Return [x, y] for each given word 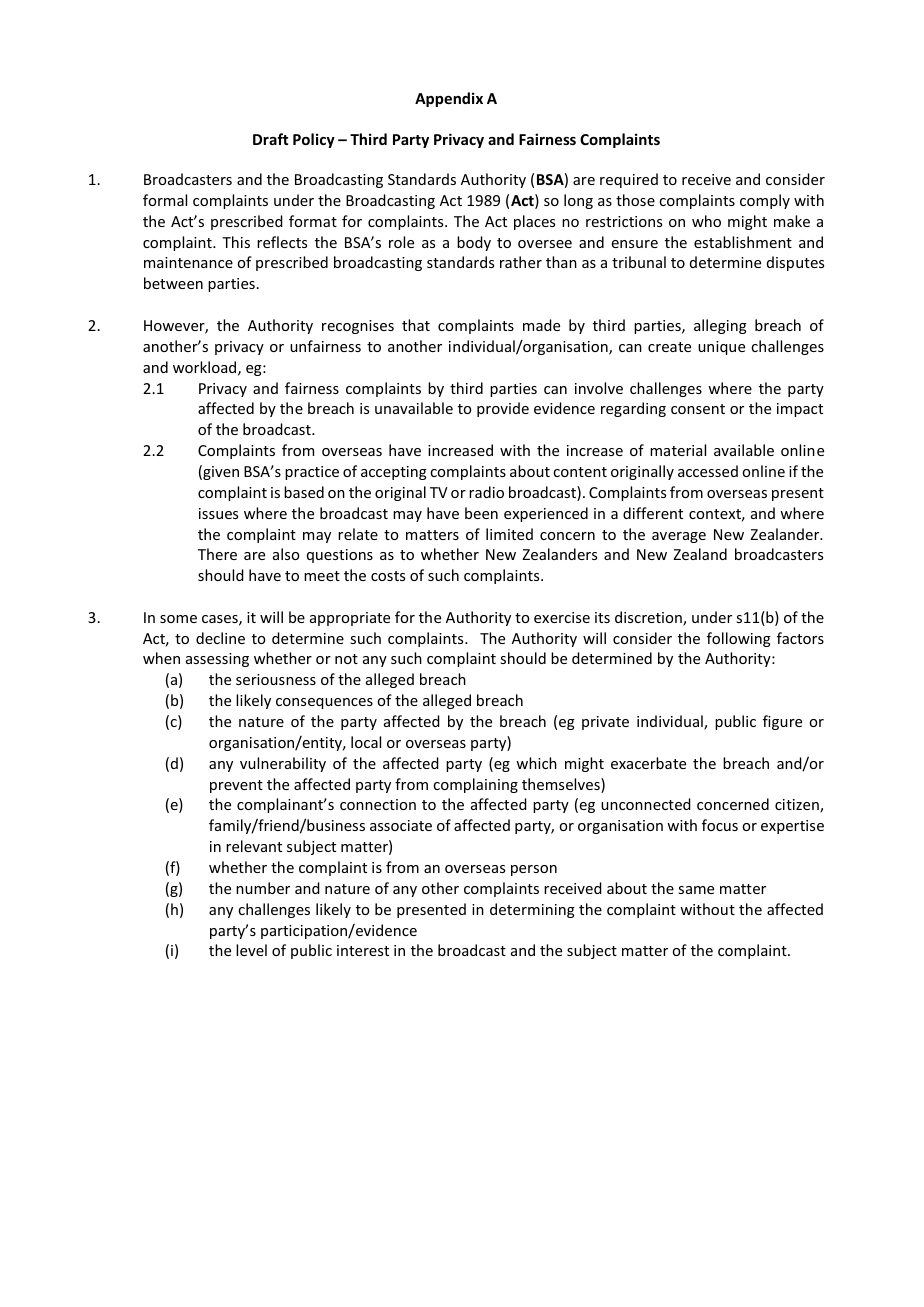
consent [698, 409]
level [251, 950]
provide [503, 409]
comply [765, 201]
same [696, 890]
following [739, 639]
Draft [270, 139]
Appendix [449, 99]
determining [532, 910]
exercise [562, 617]
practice [312, 473]
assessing [217, 660]
